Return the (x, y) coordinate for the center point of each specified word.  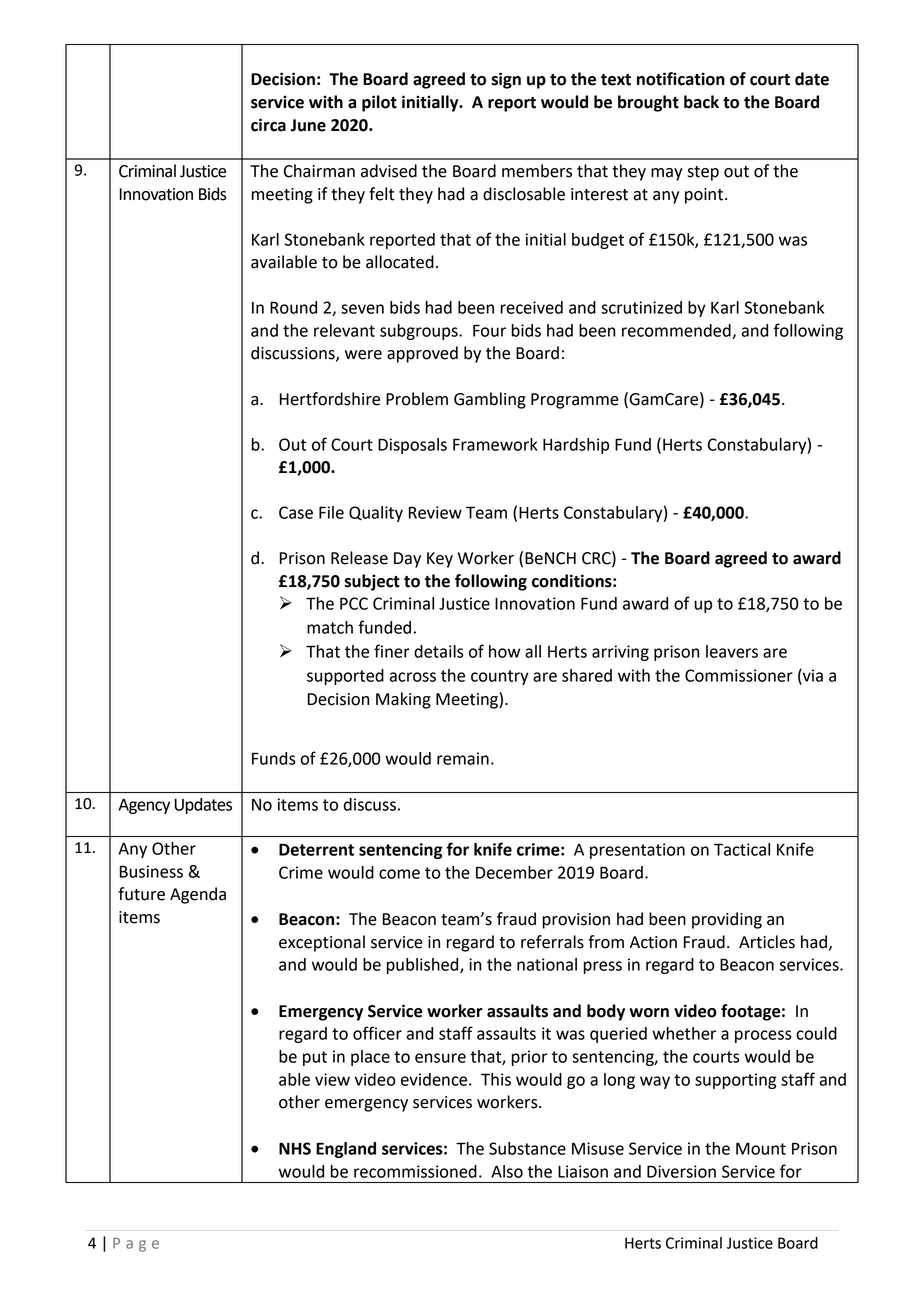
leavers (732, 651)
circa (268, 125)
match (330, 627)
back (701, 102)
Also (507, 1171)
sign (506, 80)
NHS (295, 1148)
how (504, 651)
